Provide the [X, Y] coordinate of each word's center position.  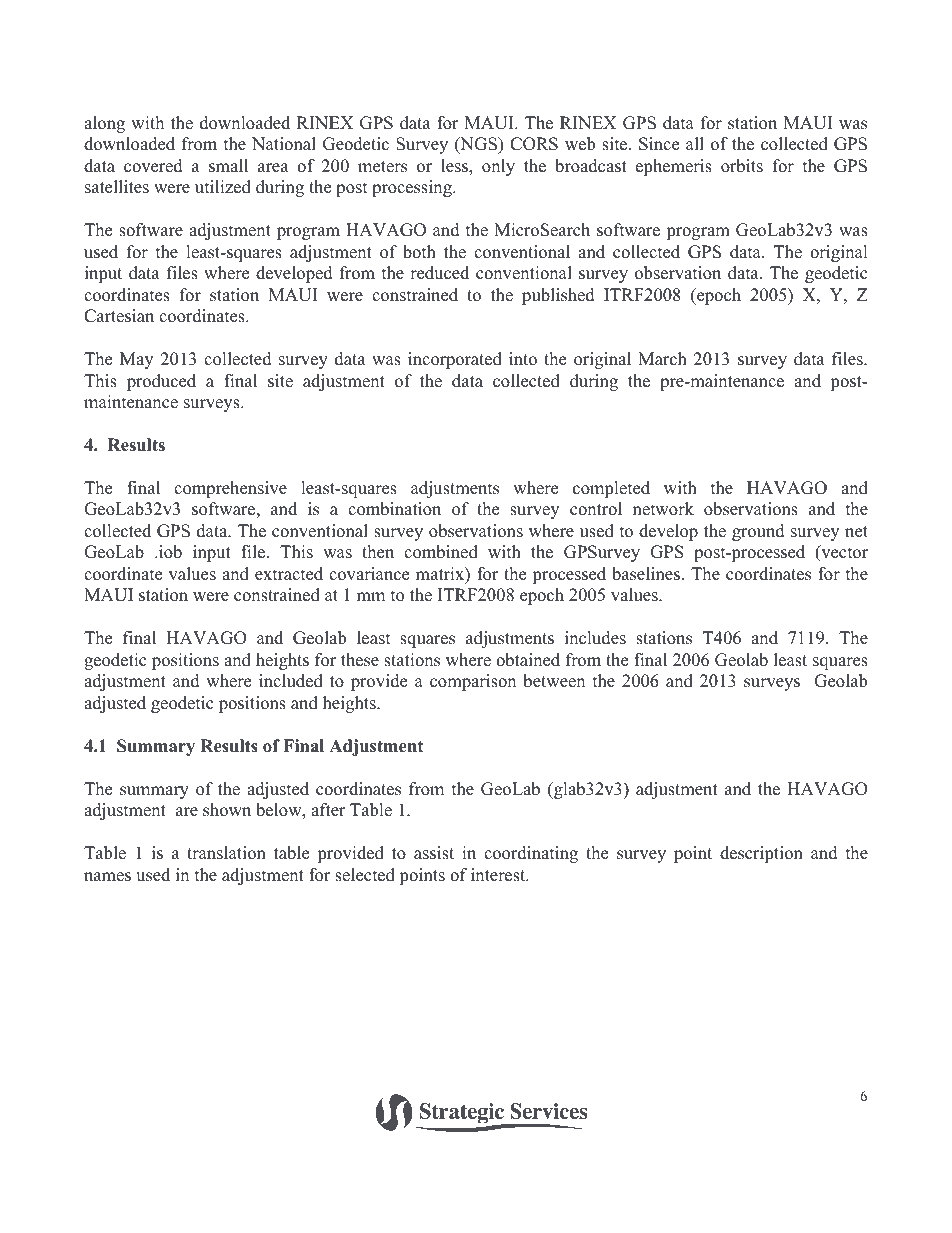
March [662, 359]
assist [434, 853]
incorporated [455, 360]
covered [153, 166]
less [455, 167]
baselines [646, 574]
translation [226, 853]
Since [659, 144]
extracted [289, 574]
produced [161, 382]
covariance [369, 574]
